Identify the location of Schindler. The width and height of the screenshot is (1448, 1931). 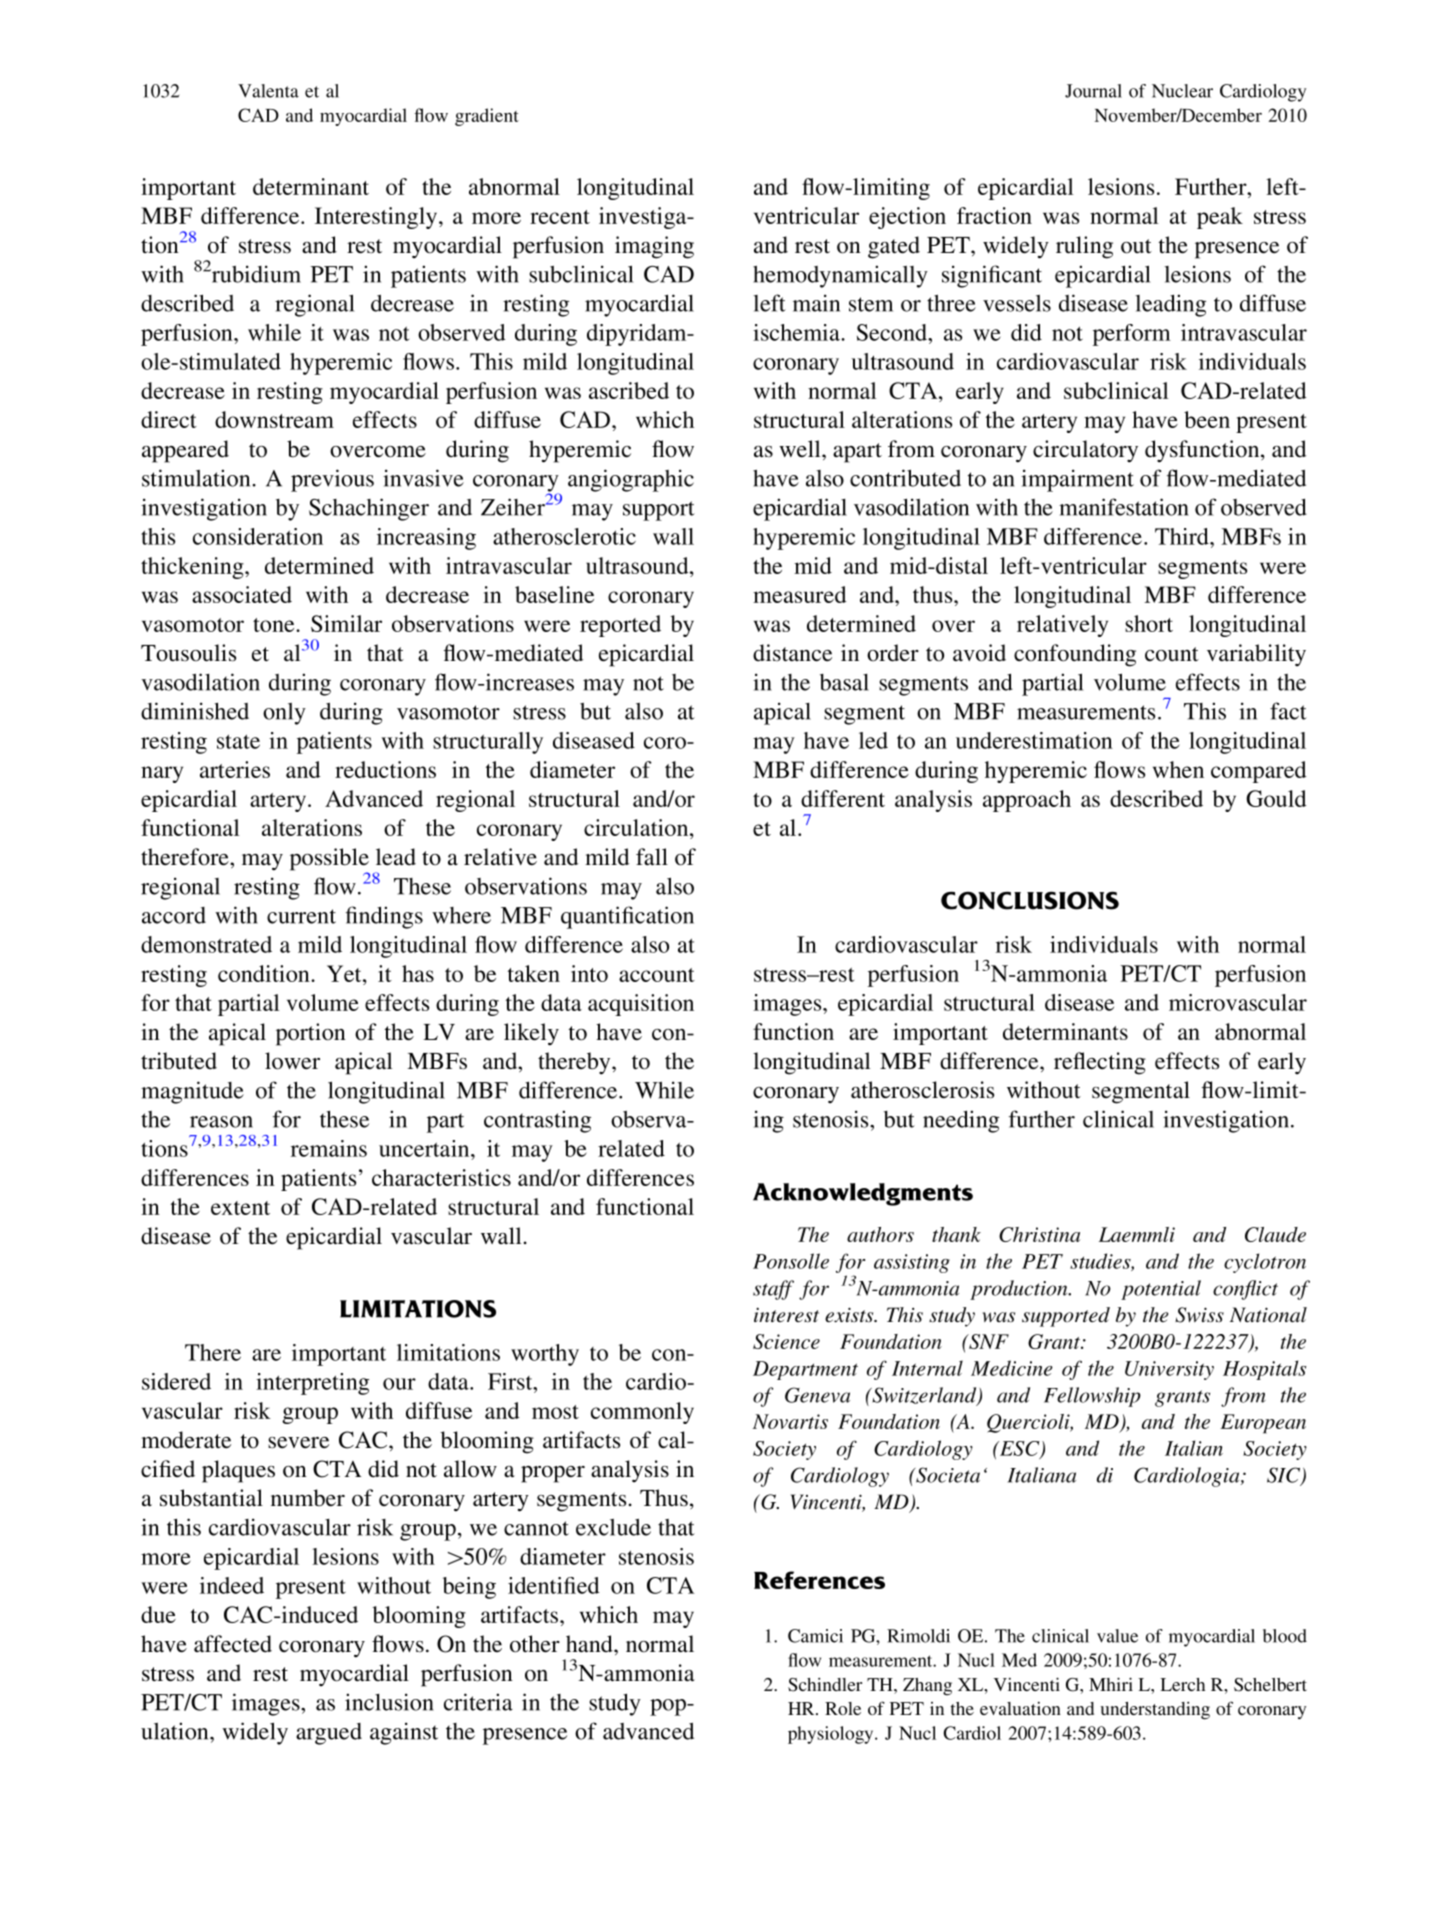
(825, 1685).
